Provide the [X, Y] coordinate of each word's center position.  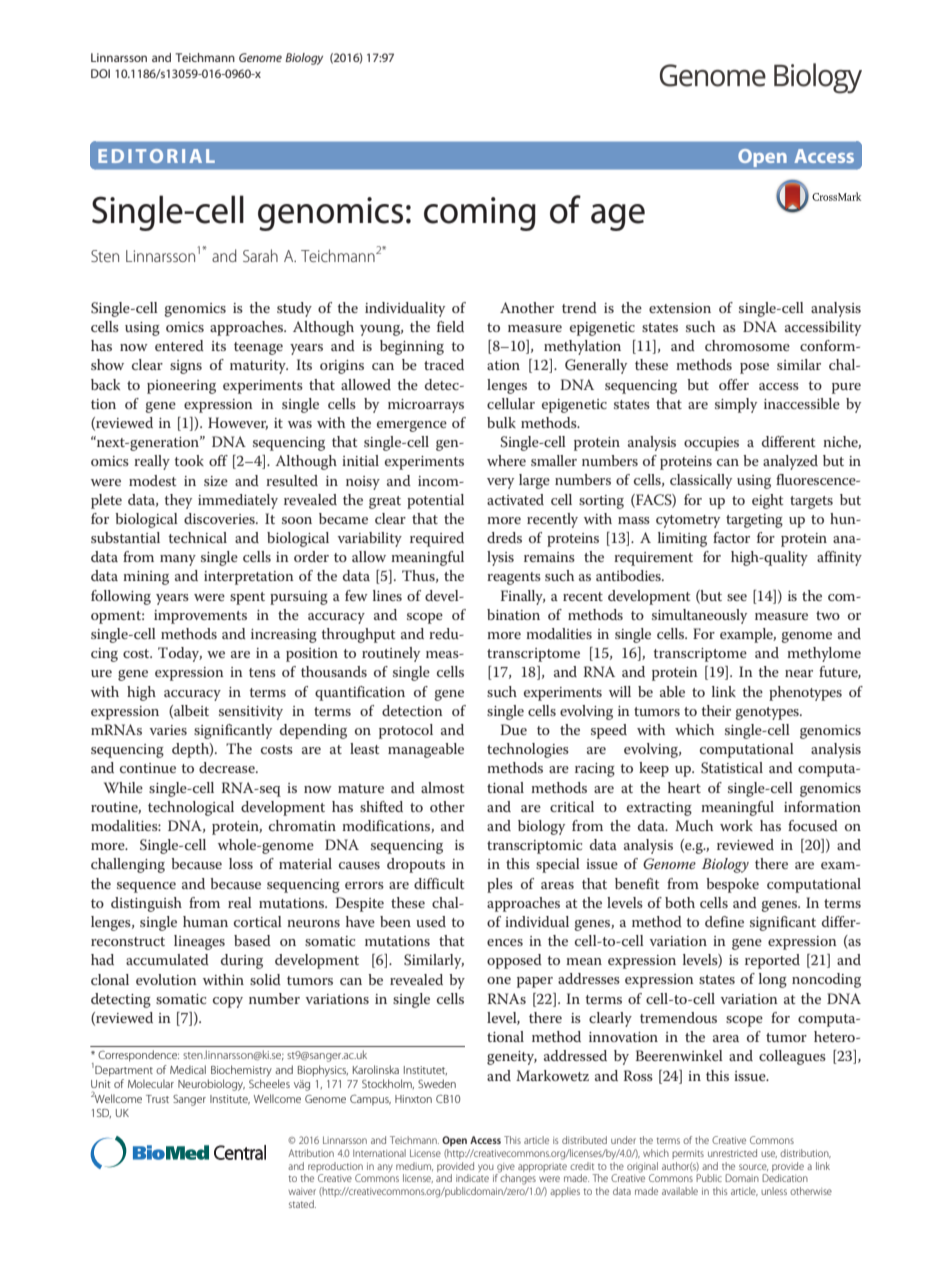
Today [180, 654]
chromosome [747, 345]
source [753, 1167]
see [737, 597]
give [506, 1168]
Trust [157, 1099]
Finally [523, 597]
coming [480, 214]
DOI [100, 73]
